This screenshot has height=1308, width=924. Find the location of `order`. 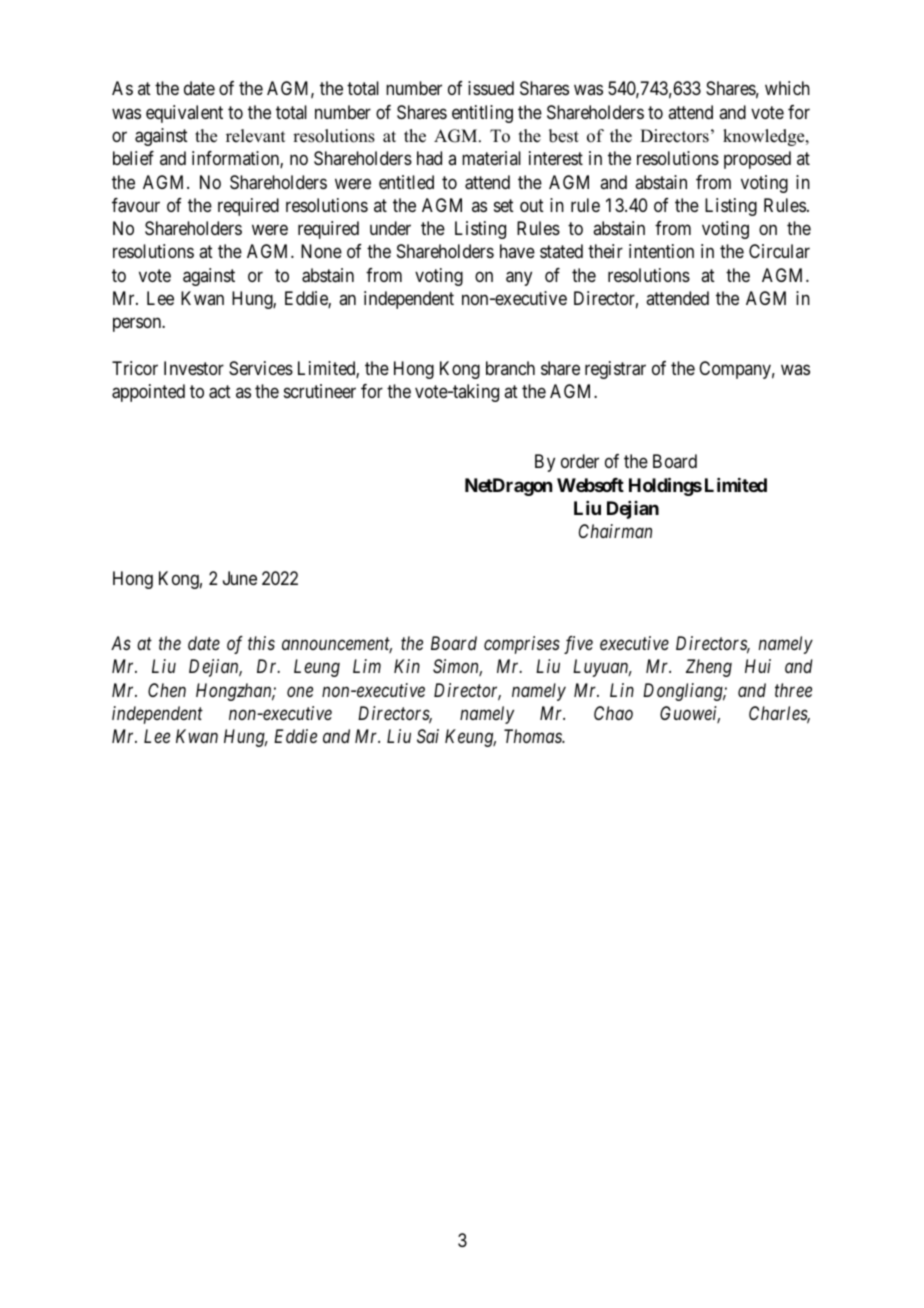

order is located at coordinates (580, 461).
